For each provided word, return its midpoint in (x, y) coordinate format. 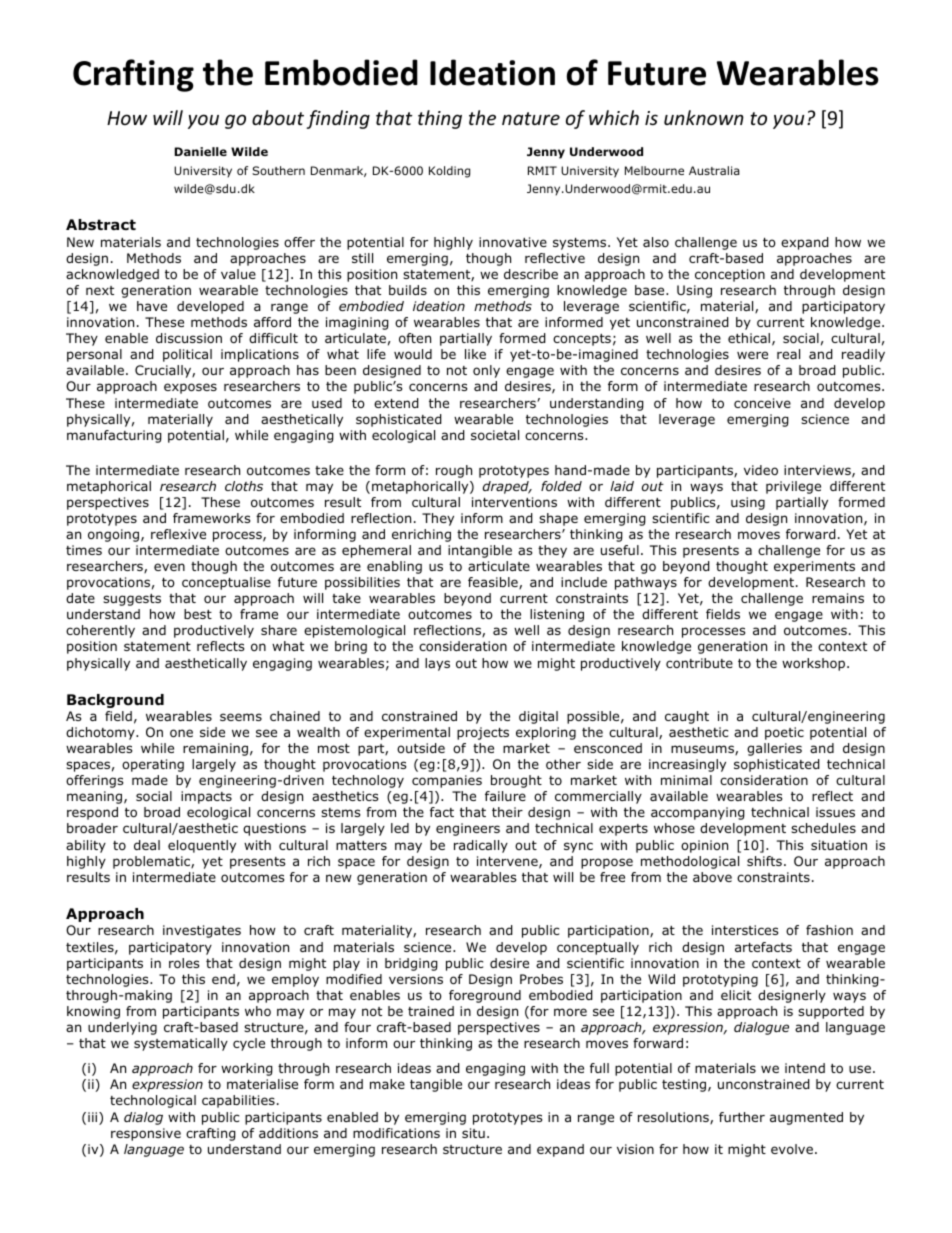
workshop (815, 664)
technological (153, 1101)
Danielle (201, 151)
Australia (714, 170)
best (198, 614)
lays (437, 664)
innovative (513, 242)
